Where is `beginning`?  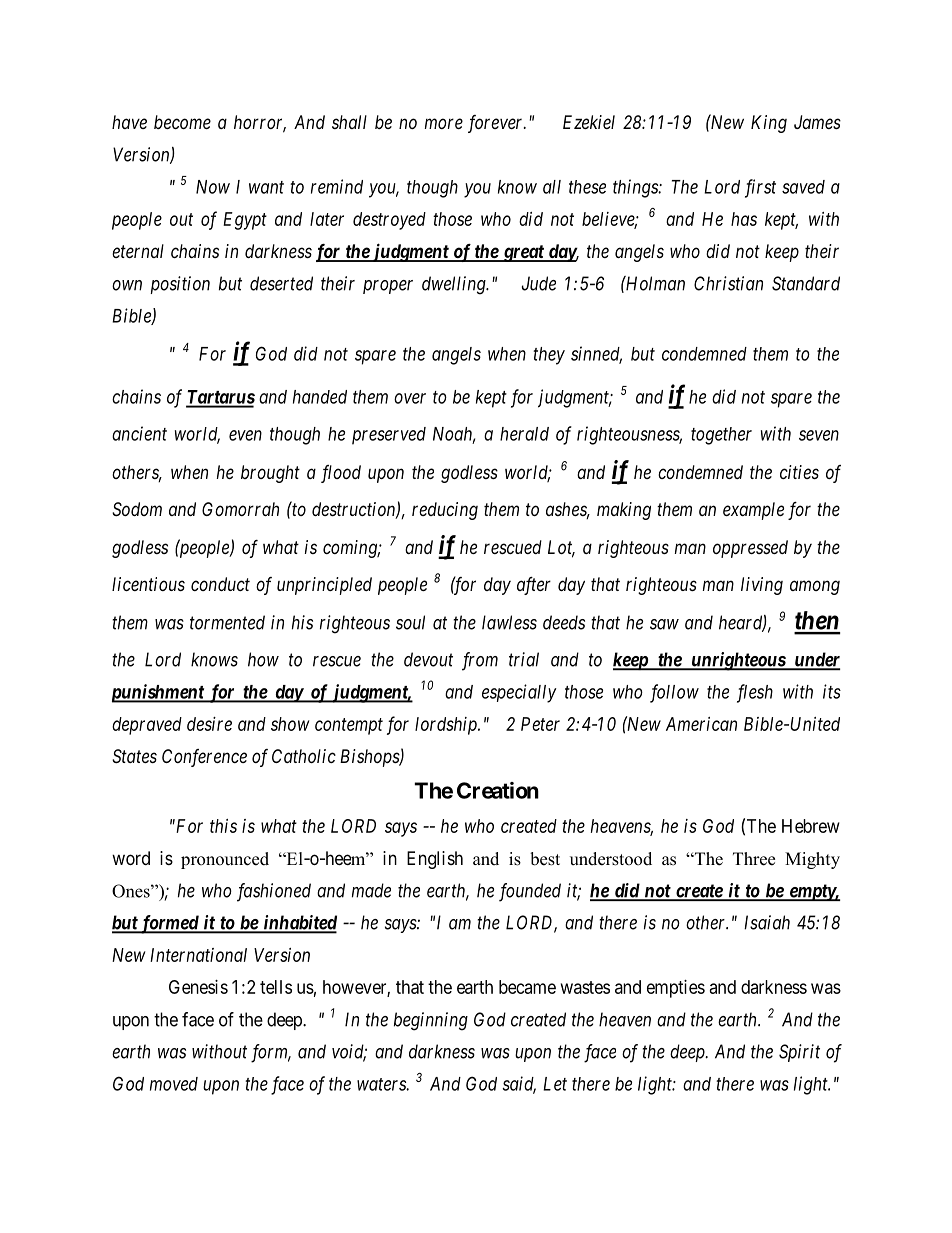
beginning is located at coordinates (431, 1021).
